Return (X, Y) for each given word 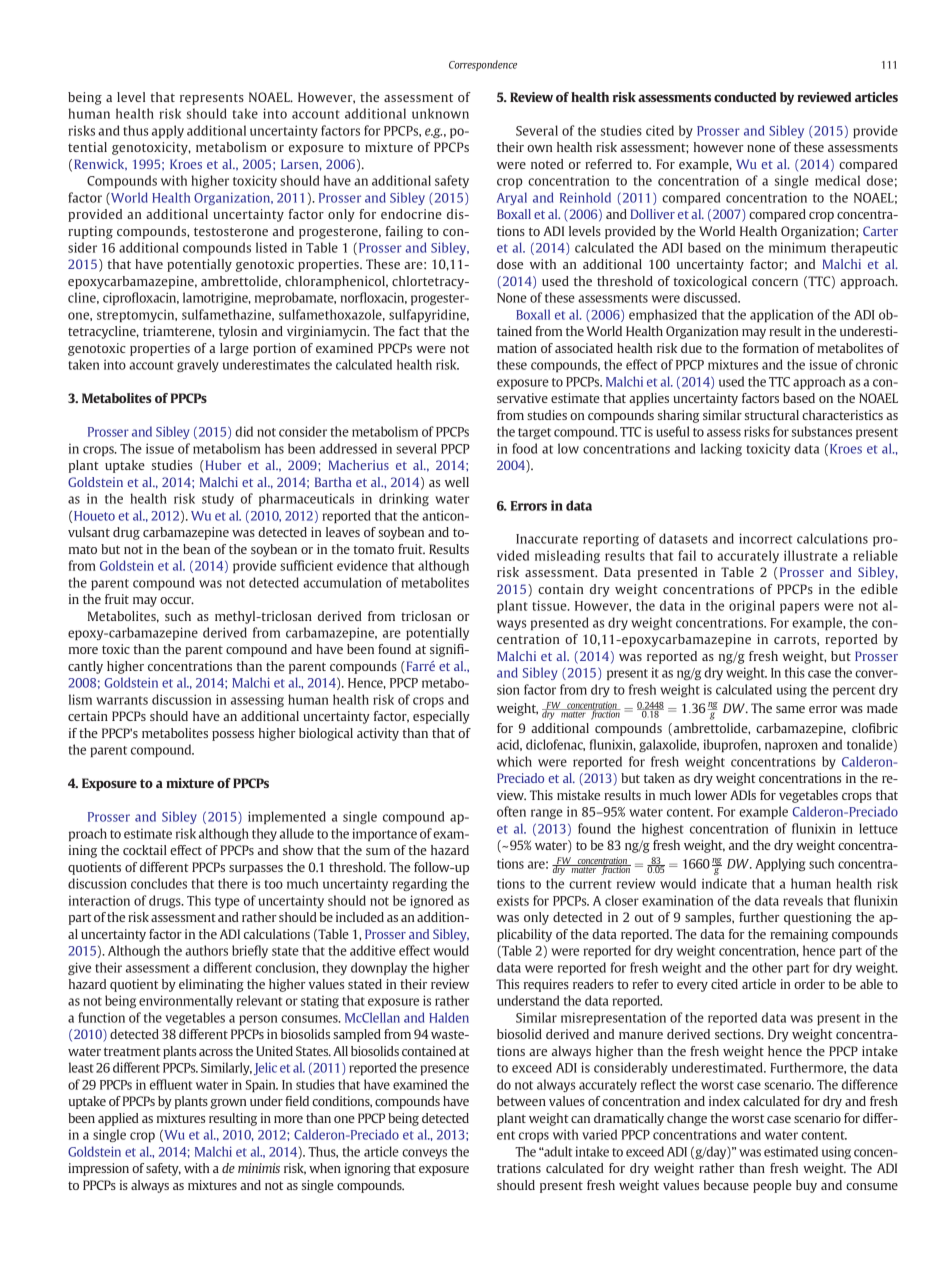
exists (513, 900)
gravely (198, 365)
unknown (440, 113)
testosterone (231, 231)
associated (584, 348)
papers (799, 608)
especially (441, 717)
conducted (745, 97)
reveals (803, 900)
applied (118, 1119)
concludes (159, 883)
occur (177, 600)
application (781, 315)
